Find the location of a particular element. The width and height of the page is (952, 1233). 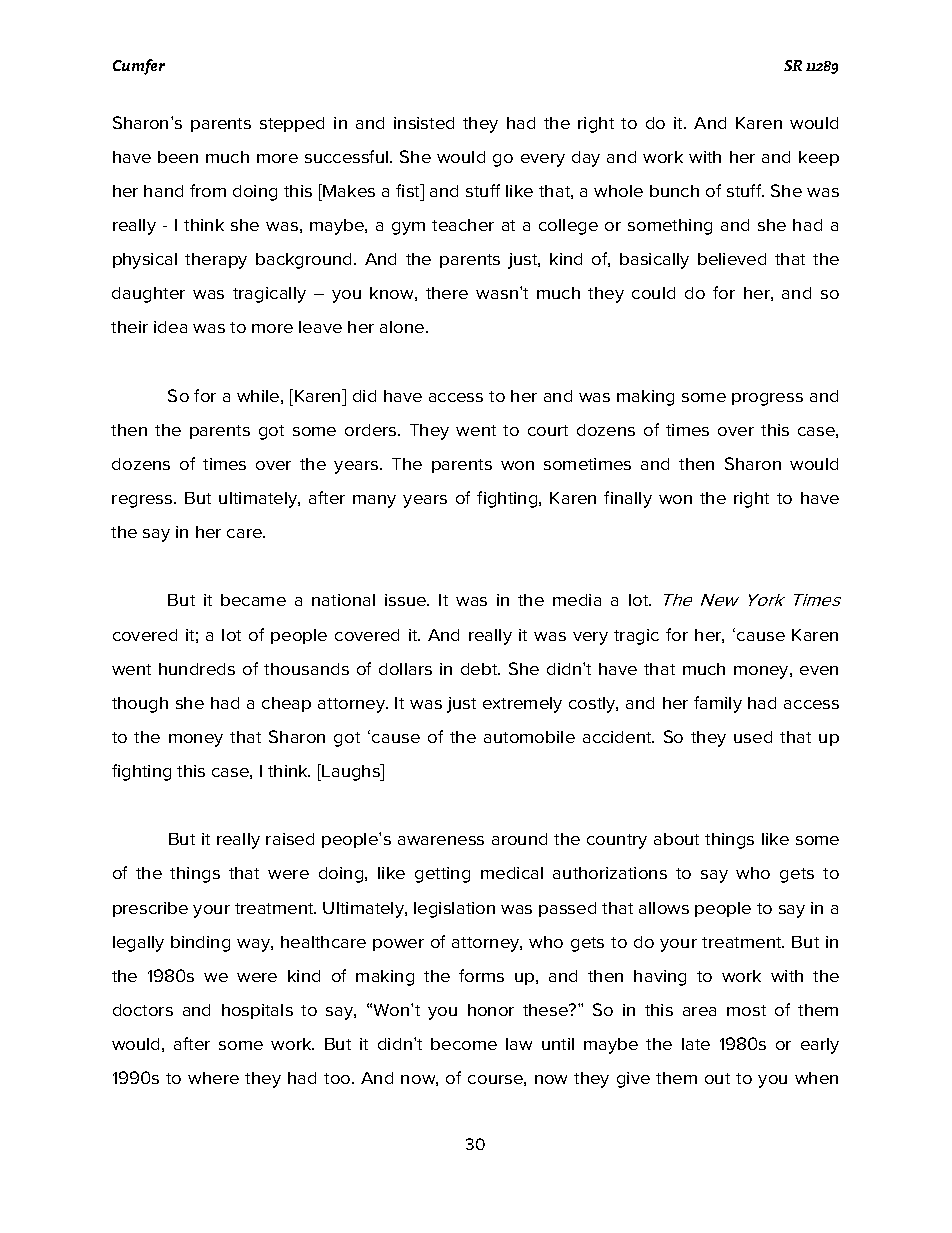

been is located at coordinates (178, 157).
